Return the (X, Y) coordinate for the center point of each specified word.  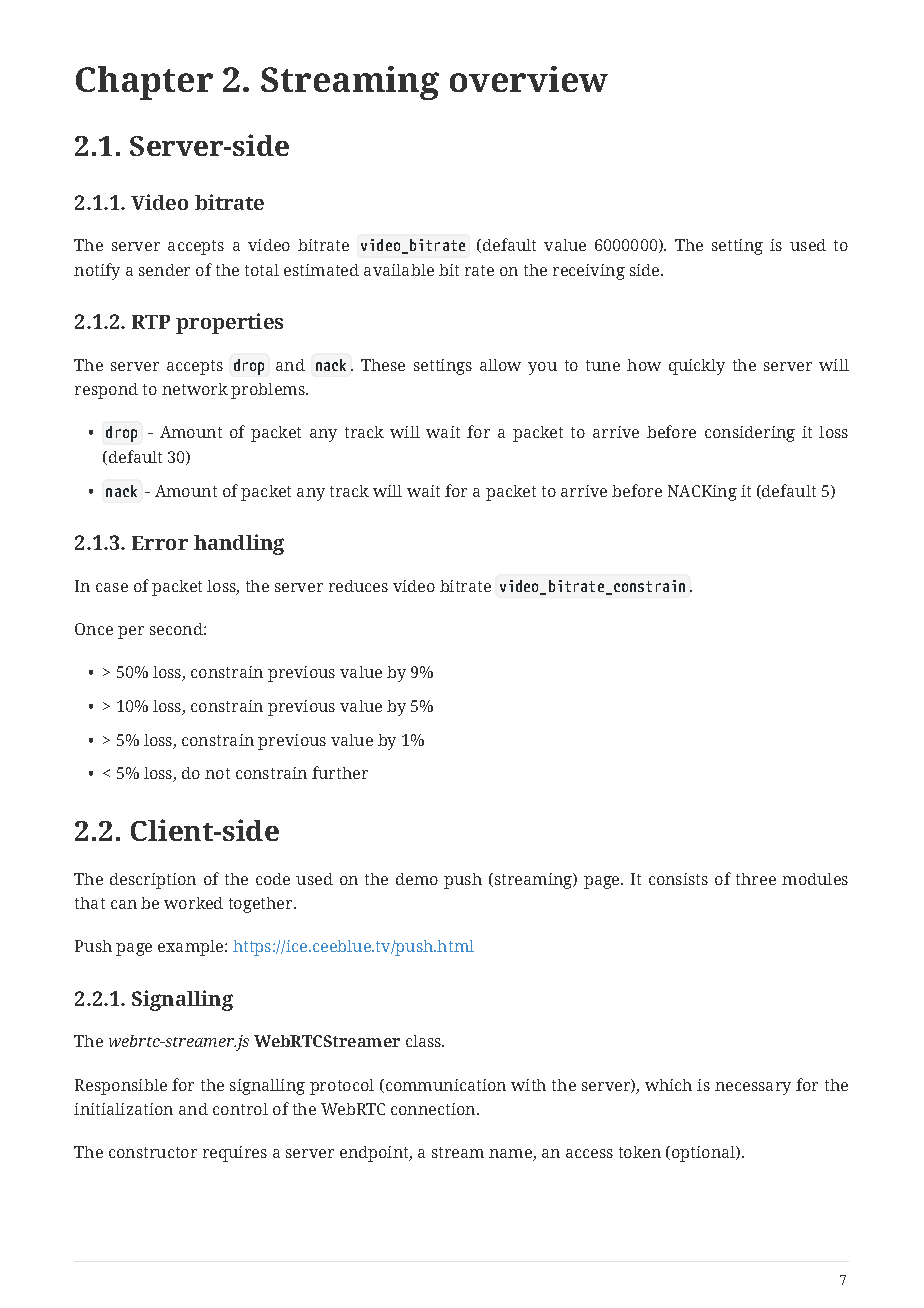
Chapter (144, 83)
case (112, 587)
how (644, 365)
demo (417, 879)
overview (529, 79)
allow (500, 365)
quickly (697, 367)
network (195, 389)
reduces (358, 586)
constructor (153, 1152)
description (153, 881)
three (756, 879)
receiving (589, 272)
